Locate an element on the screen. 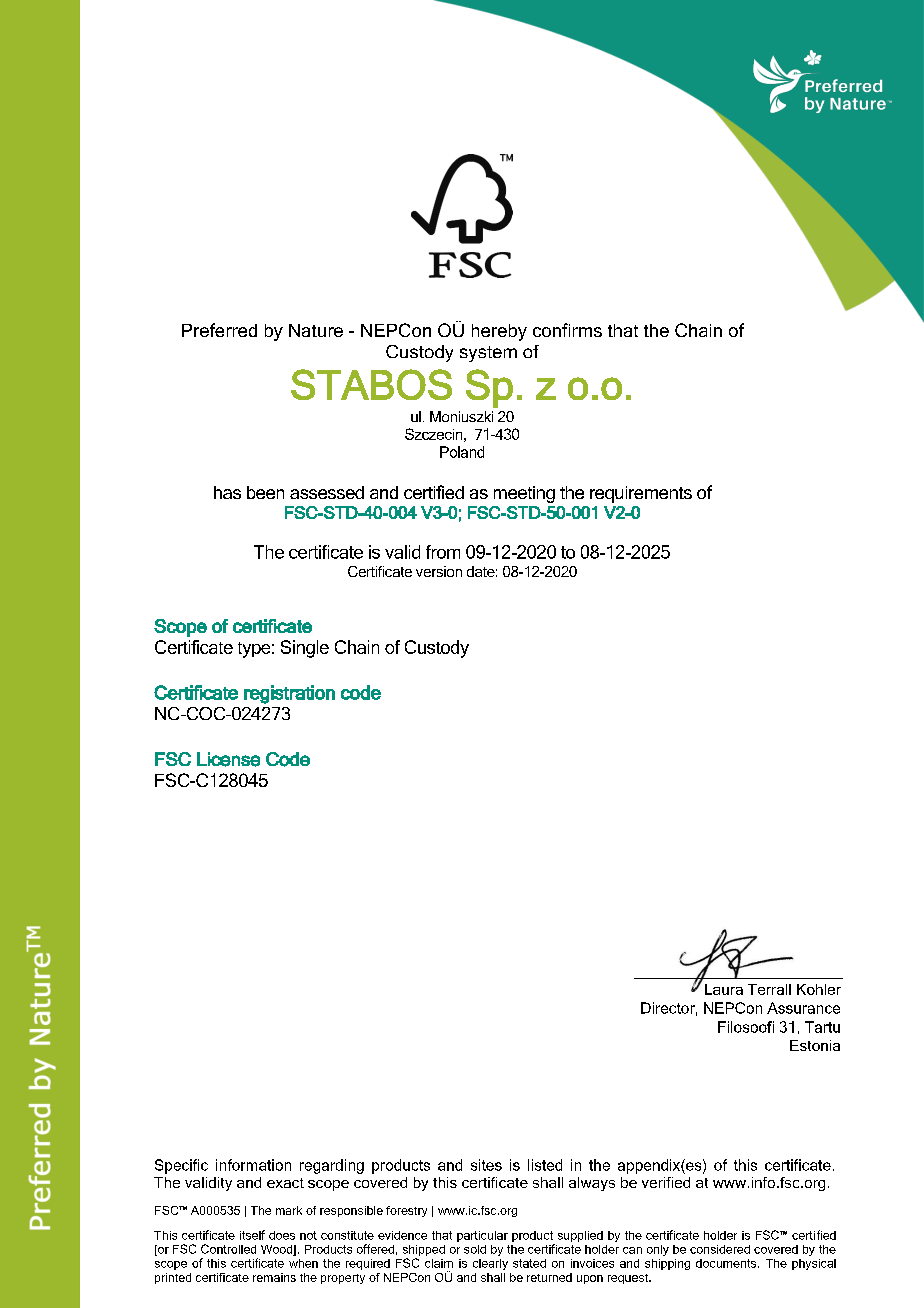  itself is located at coordinates (252, 1235).
